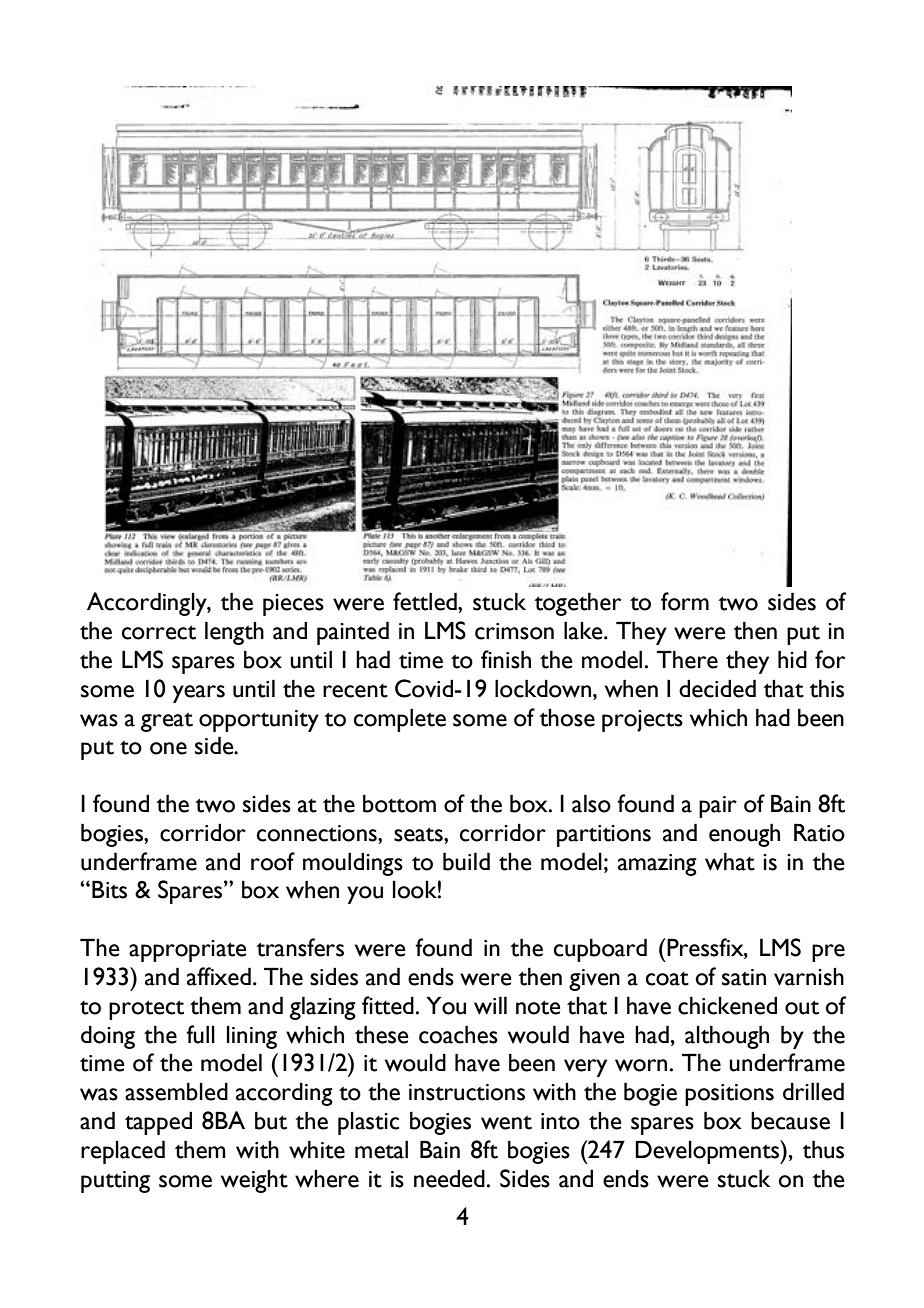  Describe the element at coordinates (458, 1034) in the screenshot. I see `coaches` at that location.
